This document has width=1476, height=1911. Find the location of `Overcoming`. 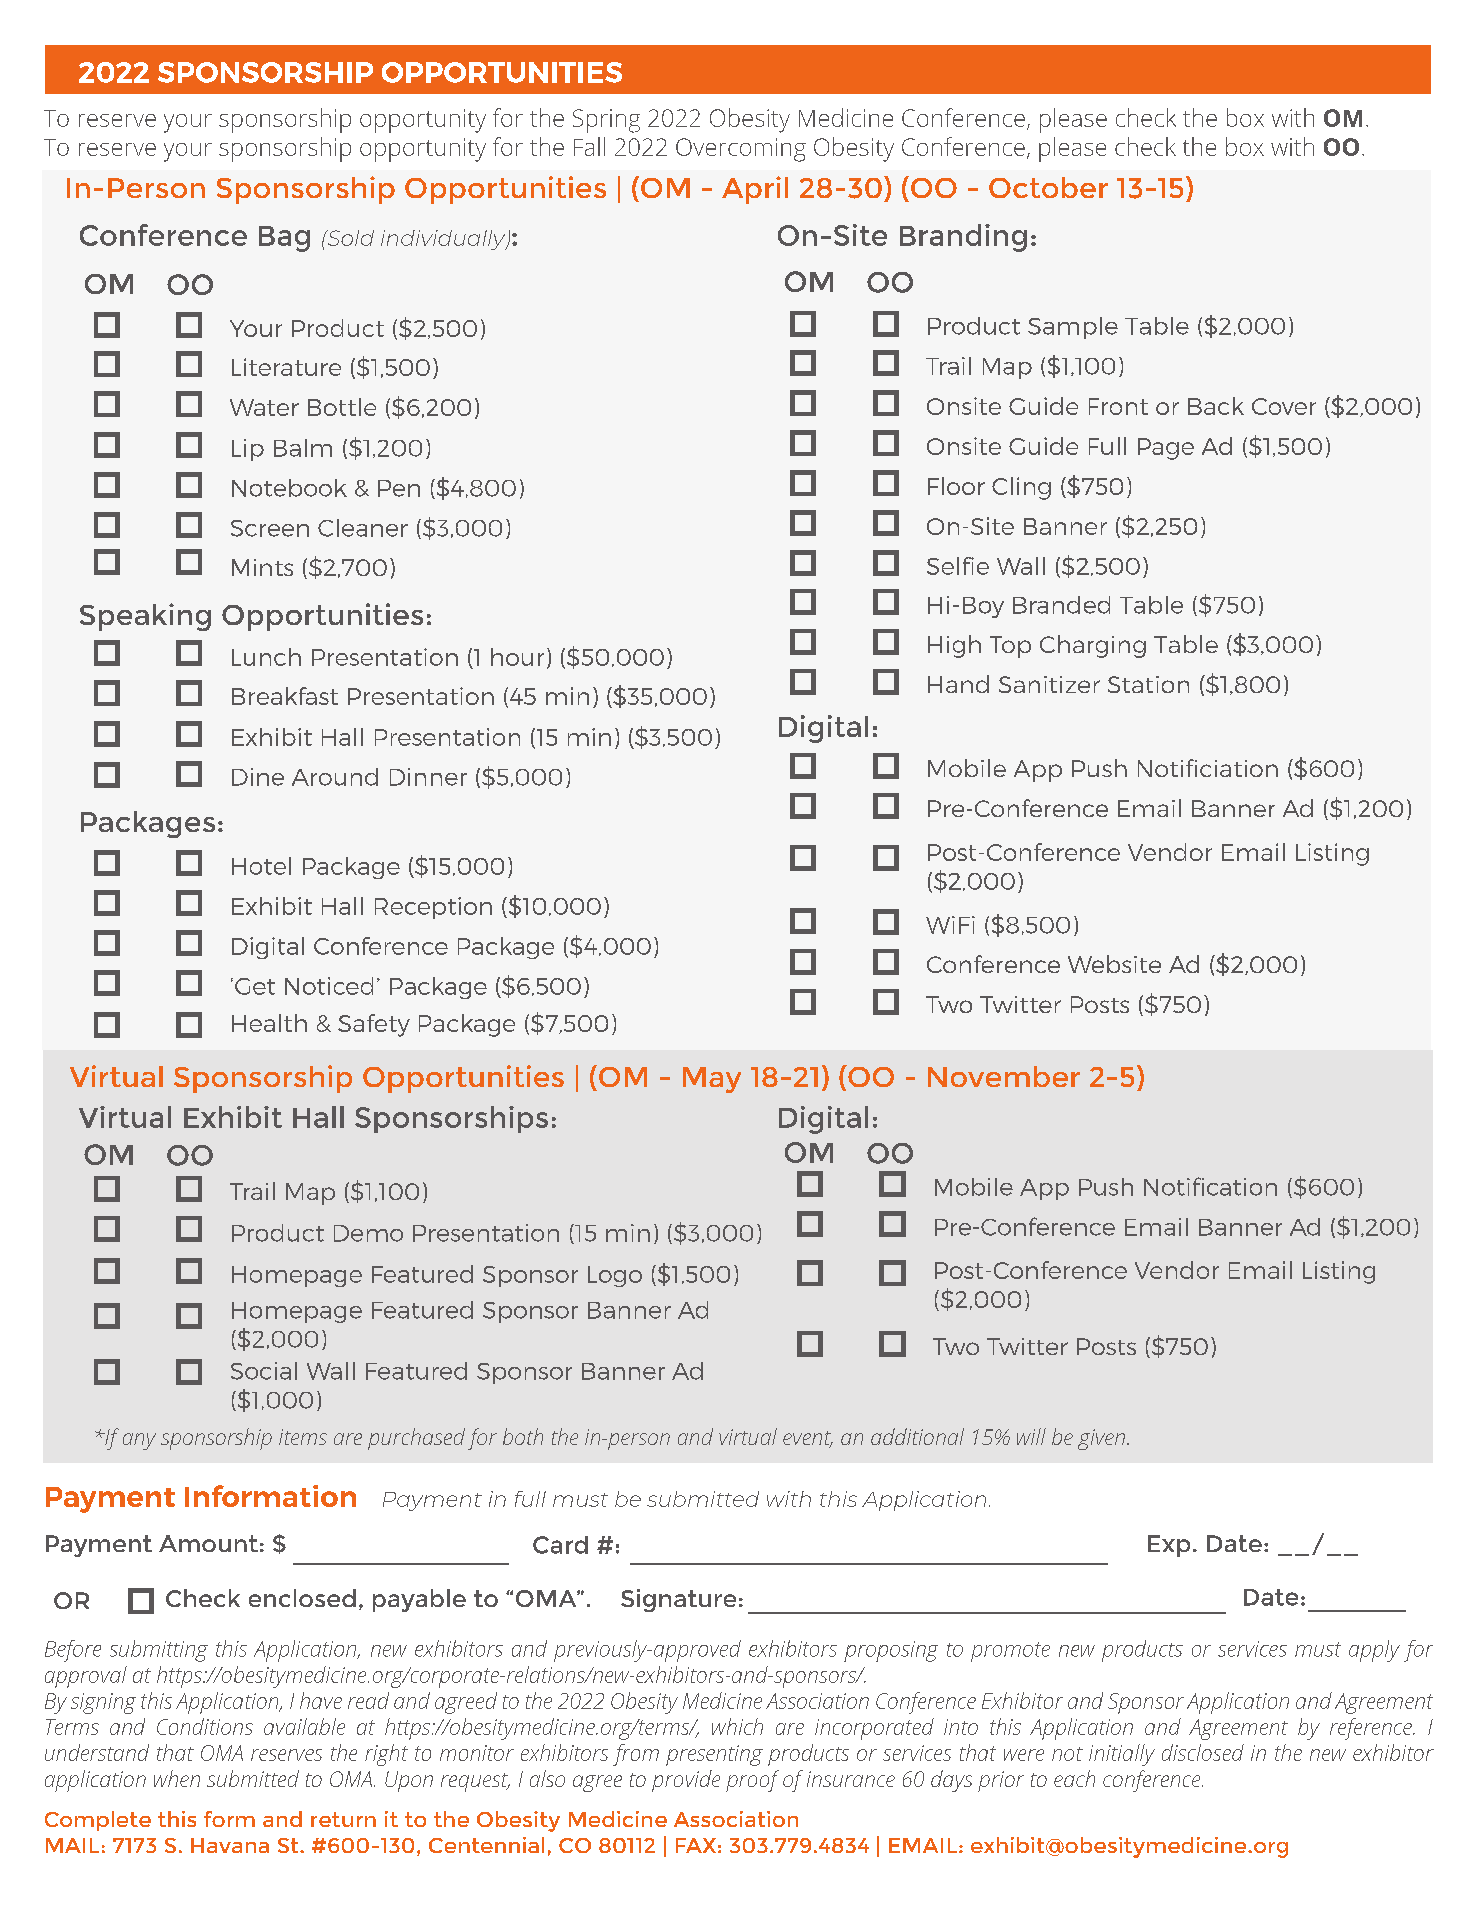

Overcoming is located at coordinates (741, 150).
